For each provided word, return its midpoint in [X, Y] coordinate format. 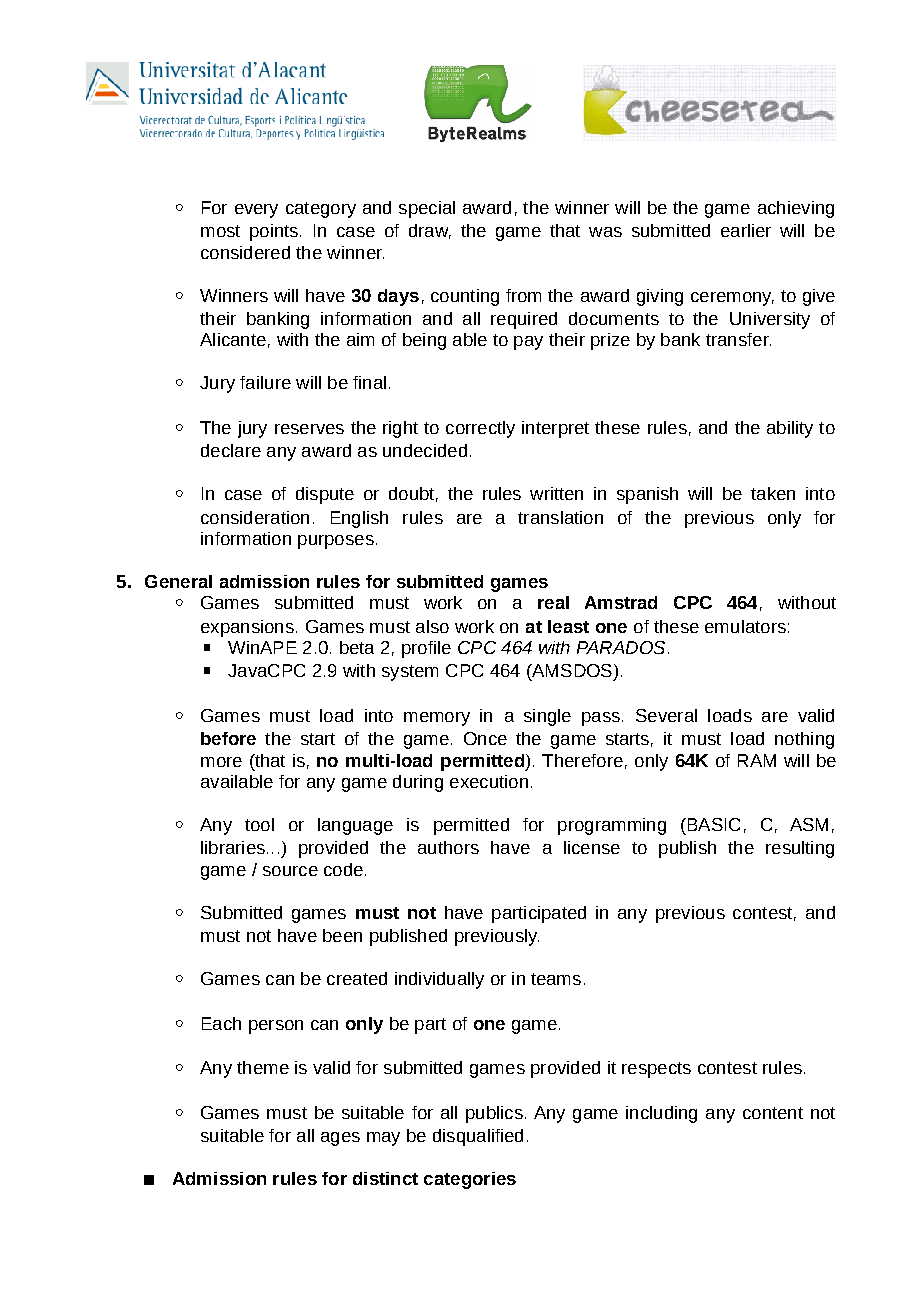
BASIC [712, 824]
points [274, 232]
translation [560, 517]
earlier [746, 230]
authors [448, 847]
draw [430, 231]
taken [773, 493]
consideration [255, 517]
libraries [233, 847]
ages [340, 1139]
